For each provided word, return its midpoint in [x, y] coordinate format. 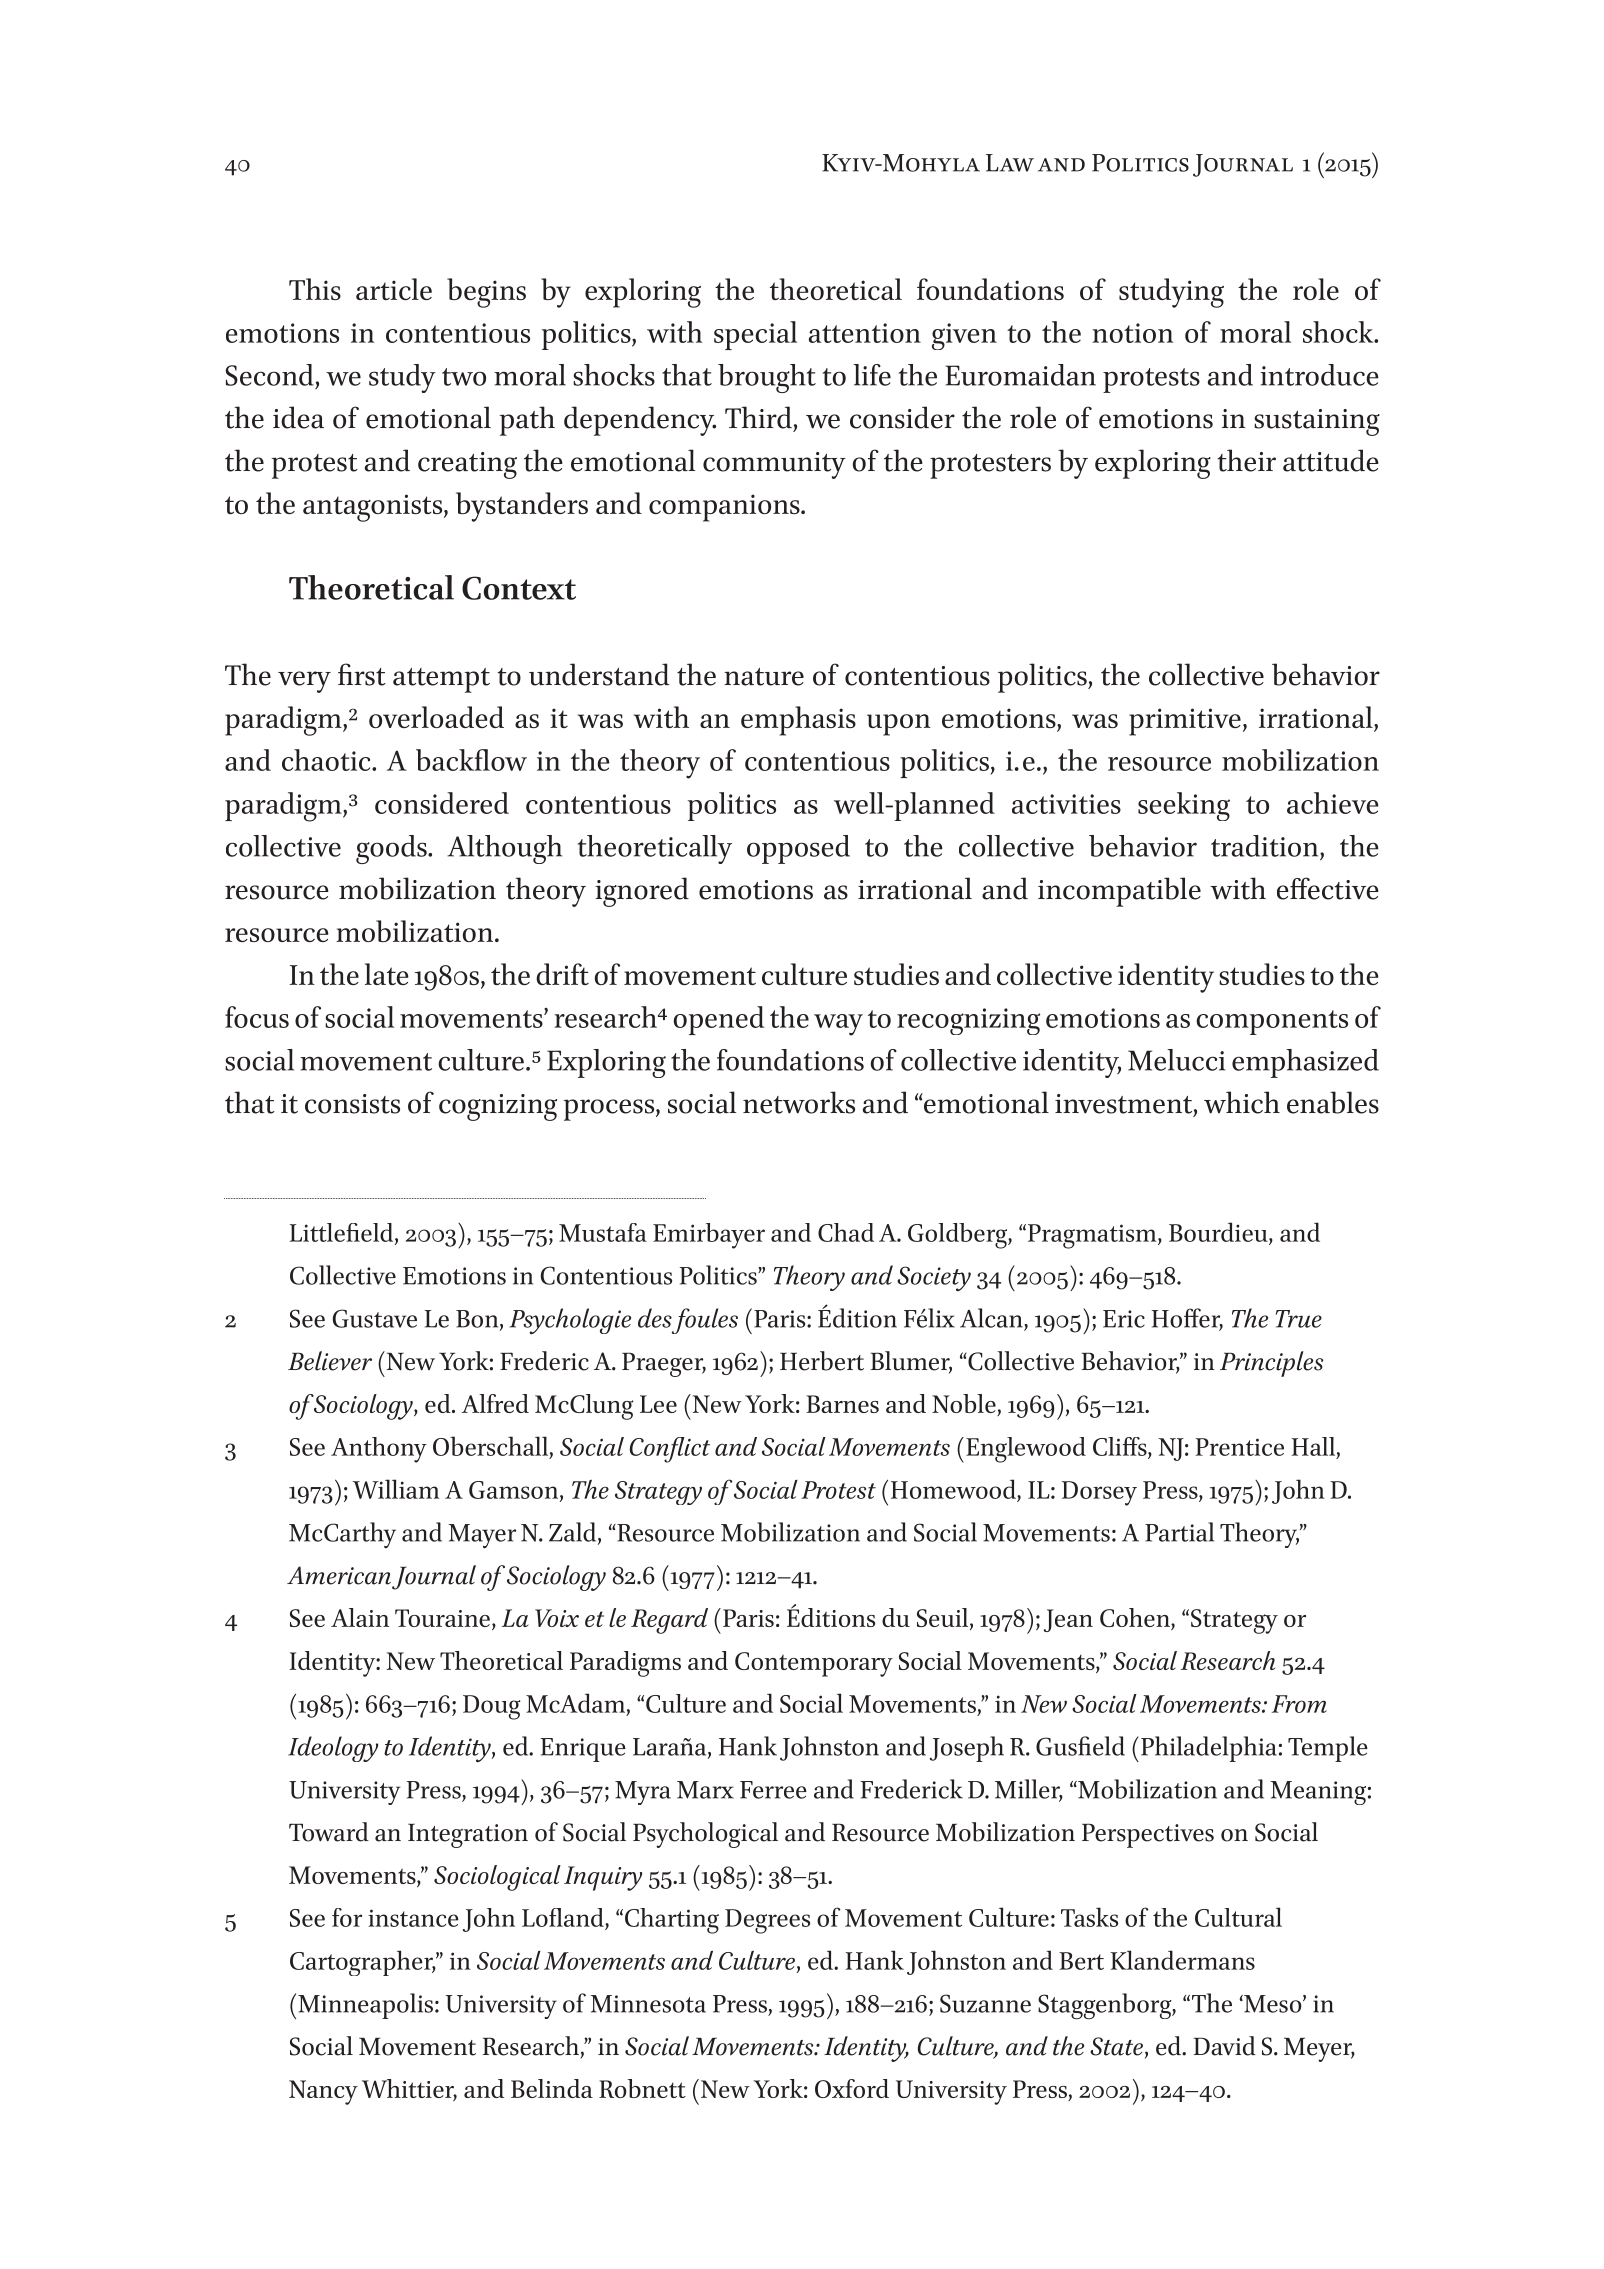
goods [392, 849]
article [394, 289]
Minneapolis [365, 2006]
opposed [798, 849]
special [755, 335]
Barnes [842, 1404]
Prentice [1239, 1447]
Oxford [852, 2088]
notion [1132, 333]
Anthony [379, 1450]
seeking [1184, 806]
